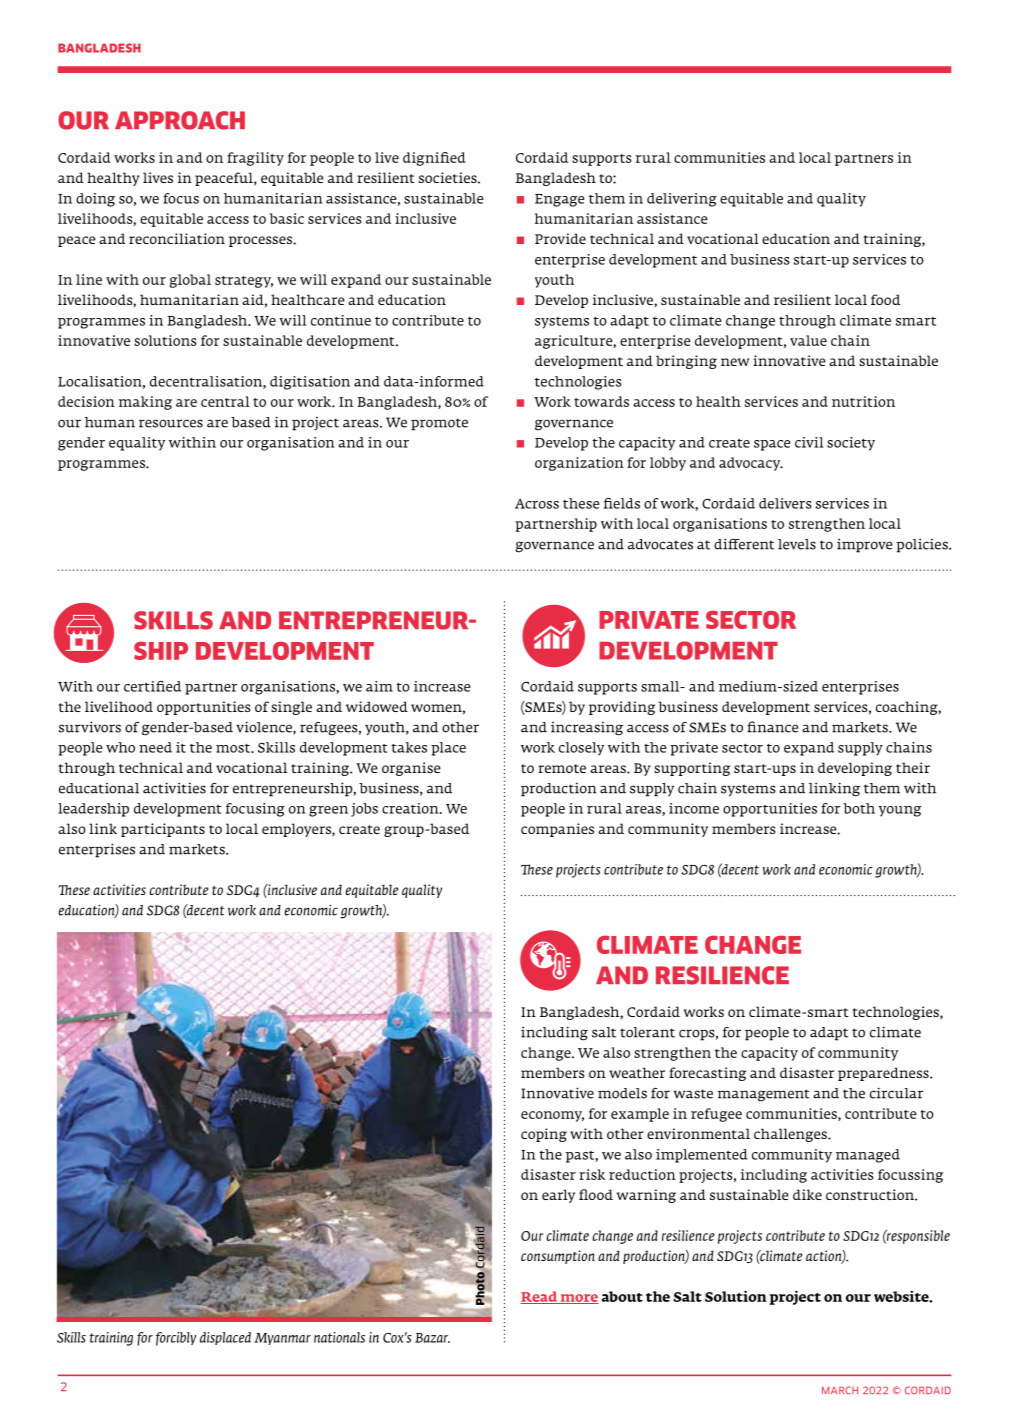  I want to click on need, so click(155, 747).
